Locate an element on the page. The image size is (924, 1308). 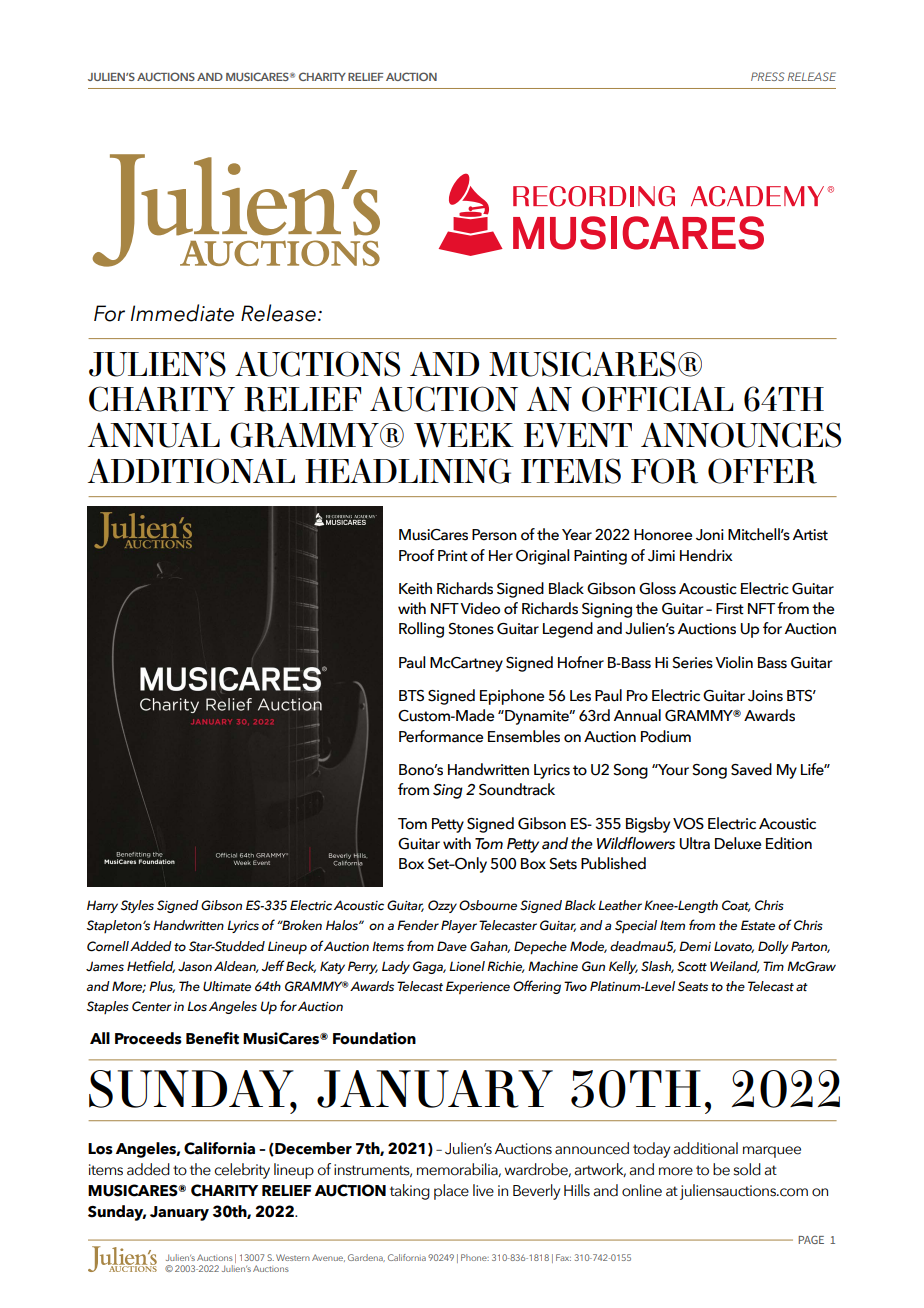
WEEK is located at coordinates (464, 435).
